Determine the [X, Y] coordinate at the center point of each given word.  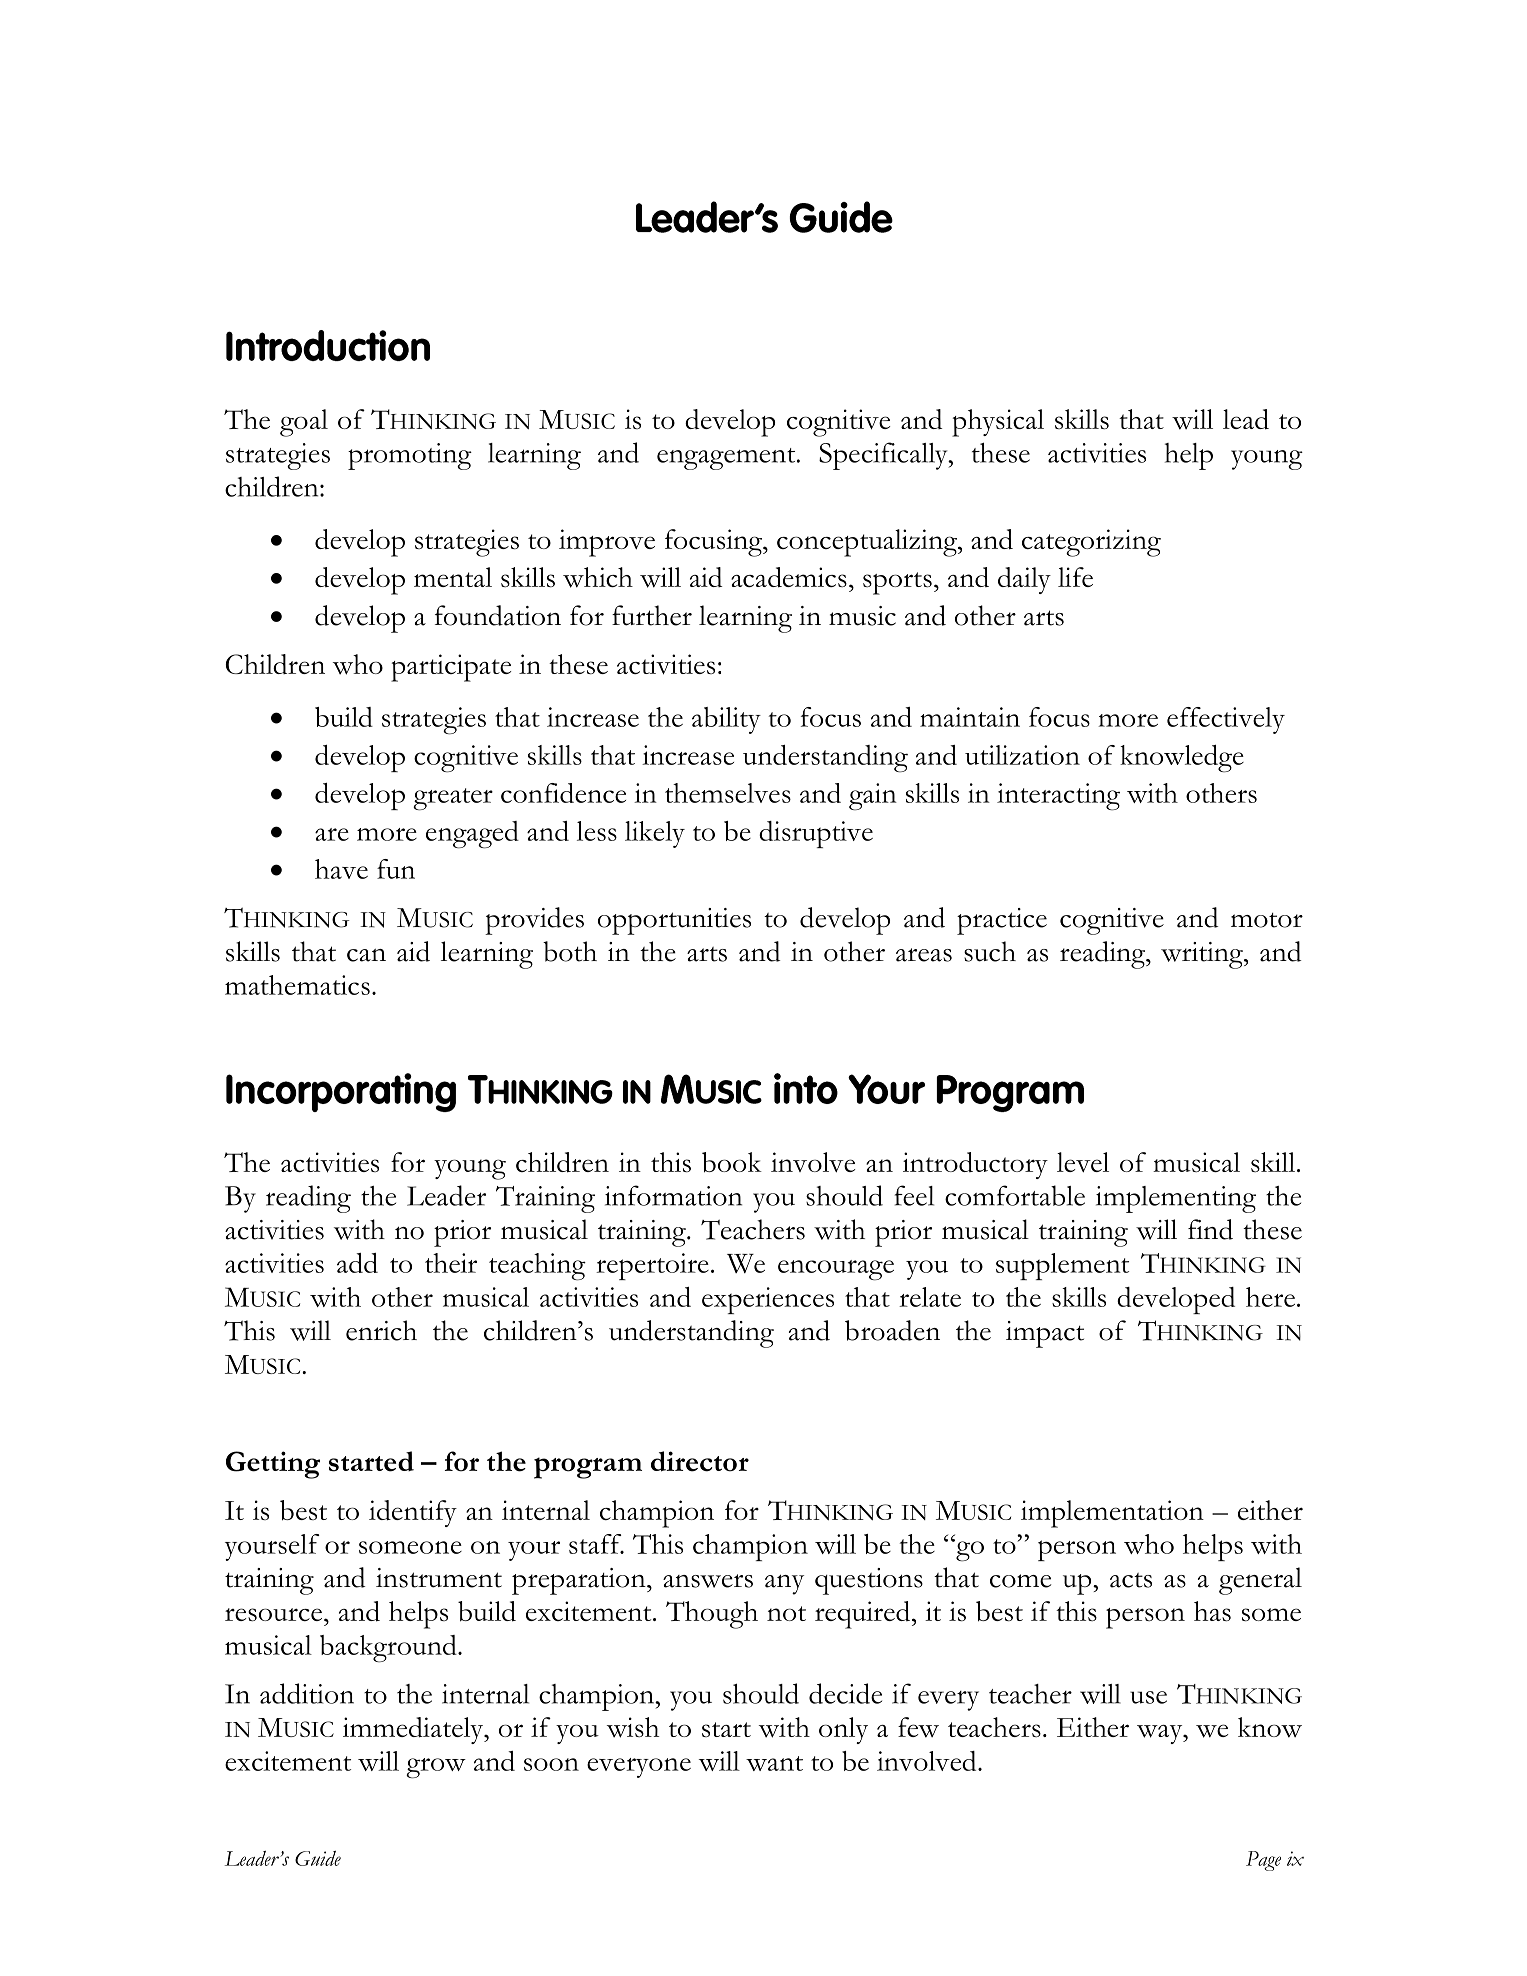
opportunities [674, 921]
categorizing [1091, 543]
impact [1045, 1334]
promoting [410, 456]
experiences [768, 1300]
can [366, 955]
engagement [727, 459]
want [774, 1763]
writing [1203, 955]
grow [436, 1768]
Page [1263, 1861]
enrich [381, 1330]
